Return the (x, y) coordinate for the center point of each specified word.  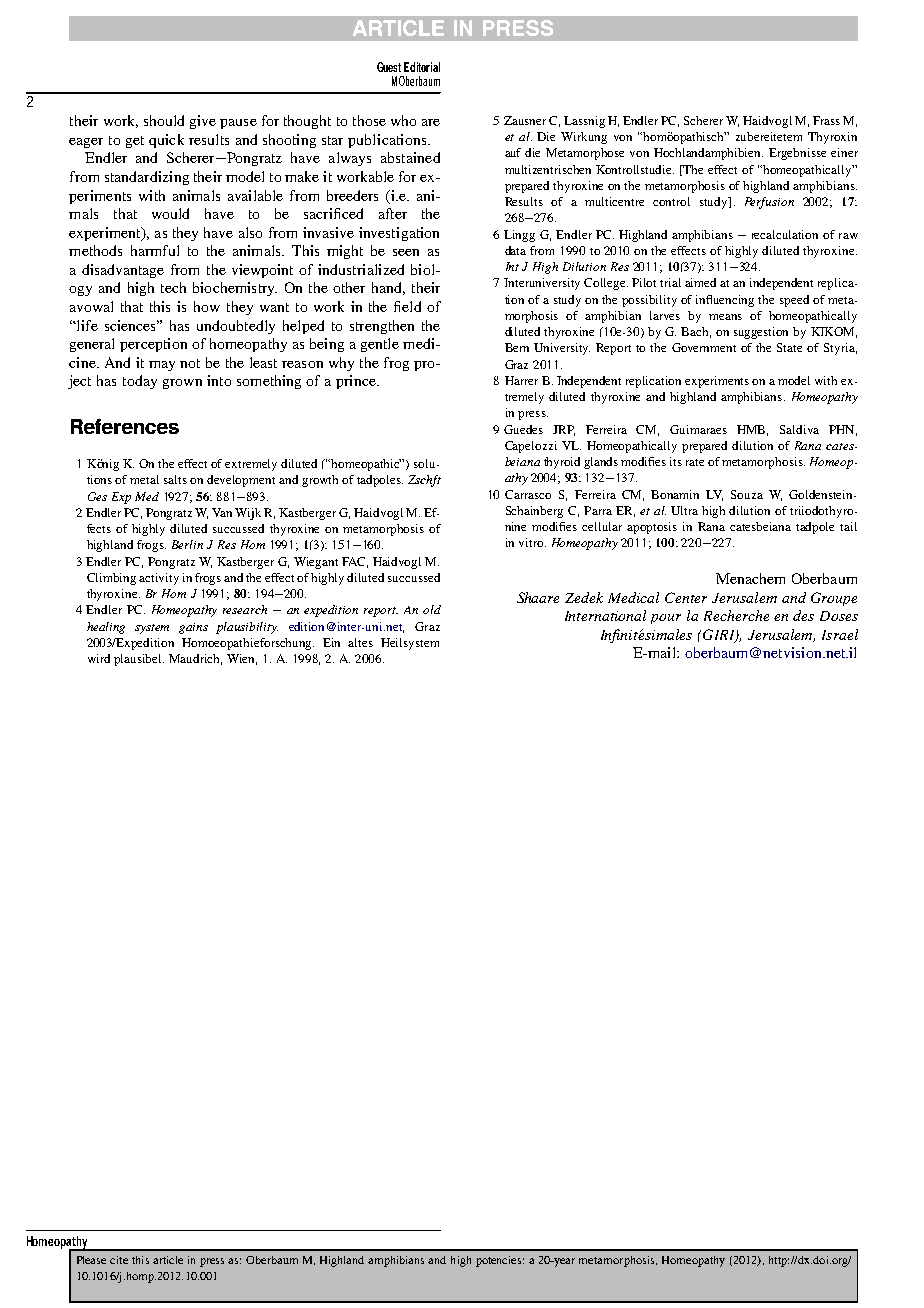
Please (91, 1260)
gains (193, 628)
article (168, 1260)
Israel (840, 634)
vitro (532, 542)
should (164, 120)
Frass (826, 120)
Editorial (422, 67)
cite (119, 1260)
